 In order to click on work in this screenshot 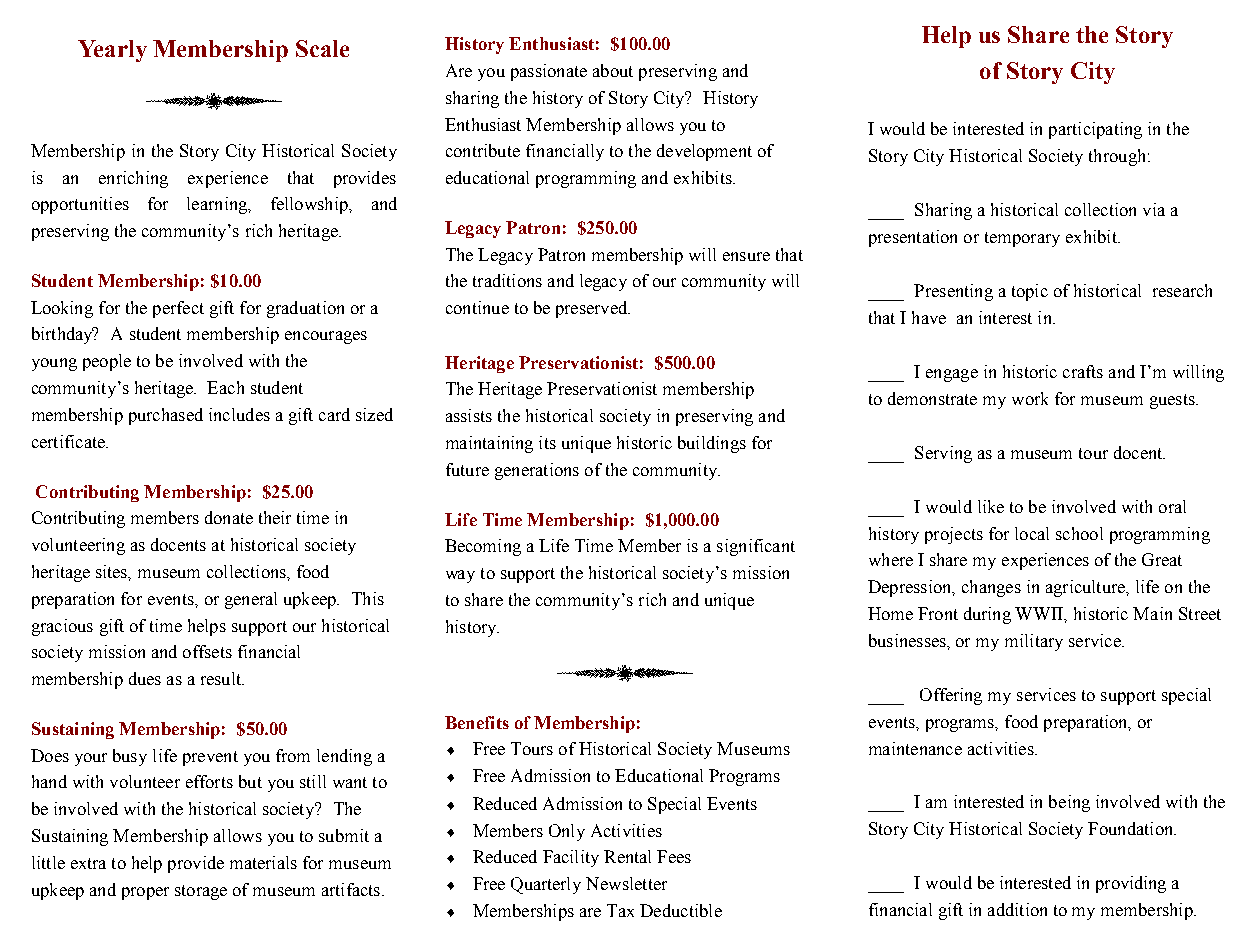, I will do `click(1030, 398)`.
